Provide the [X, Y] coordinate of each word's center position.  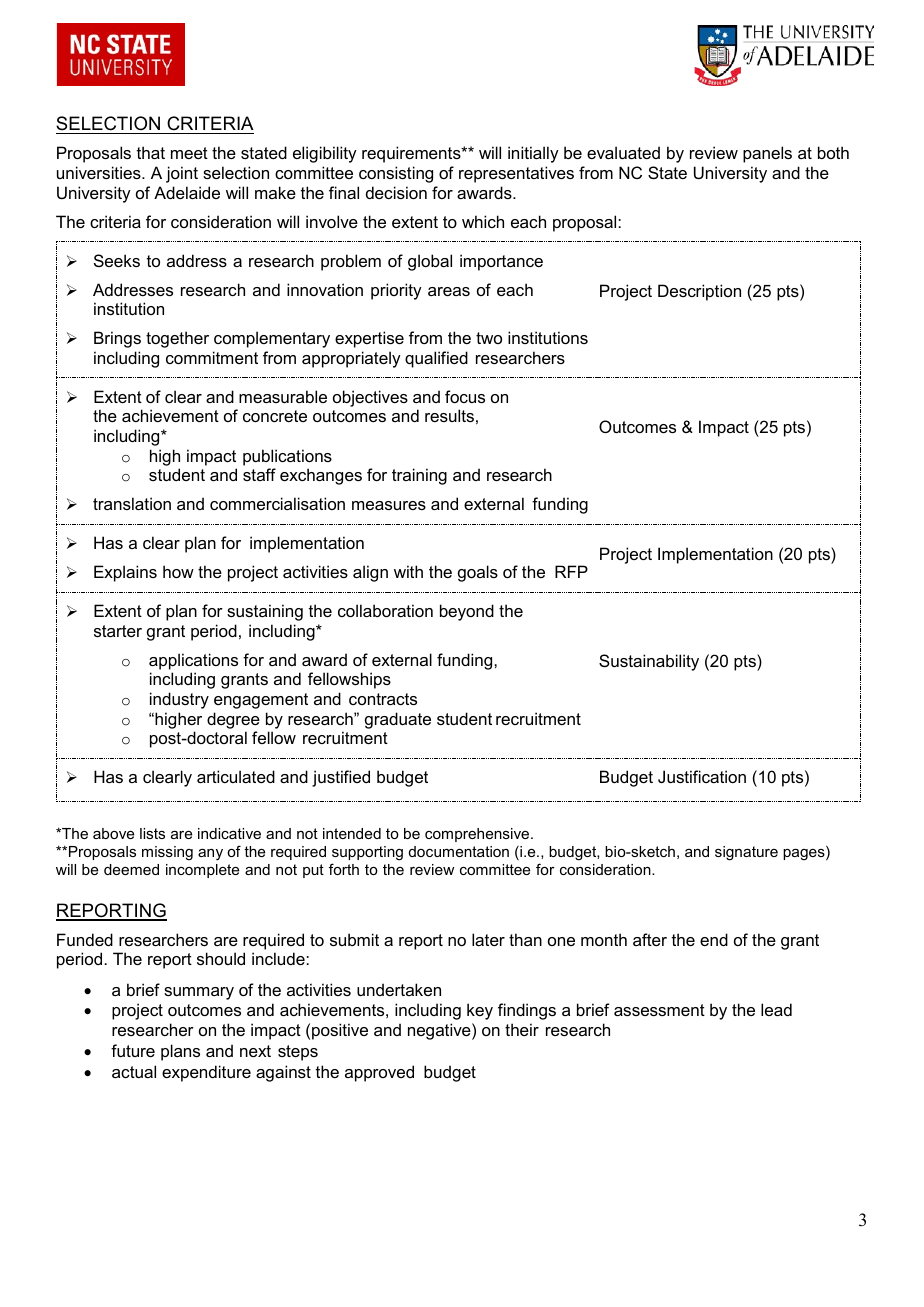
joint [182, 174]
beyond [467, 612]
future [133, 1050]
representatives [516, 174]
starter [118, 631]
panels [767, 154]
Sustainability [649, 662]
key [480, 1011]
